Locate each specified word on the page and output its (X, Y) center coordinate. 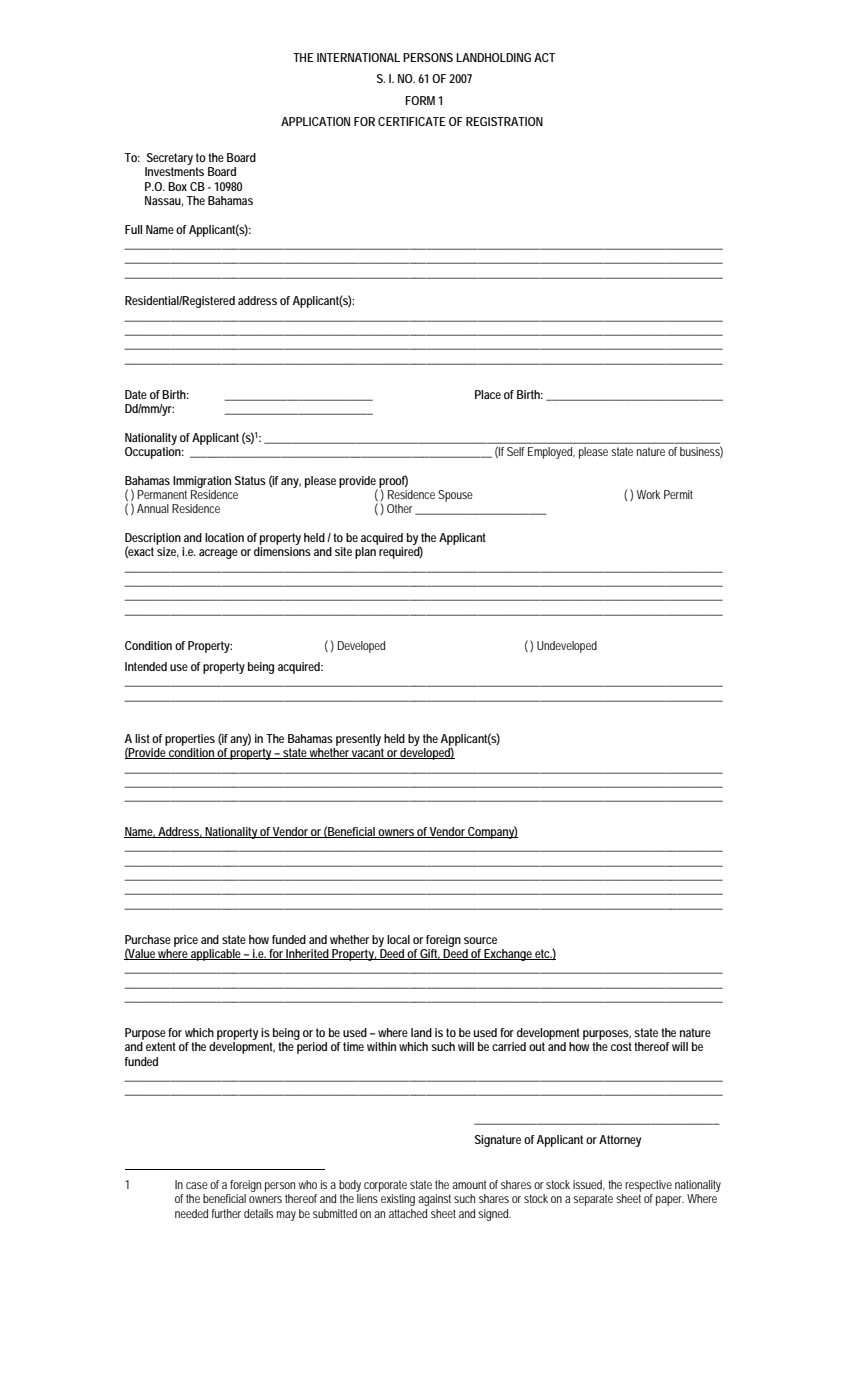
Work (649, 494)
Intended (146, 666)
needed (191, 1213)
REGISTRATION (504, 121)
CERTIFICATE (412, 121)
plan (365, 553)
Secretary (170, 159)
